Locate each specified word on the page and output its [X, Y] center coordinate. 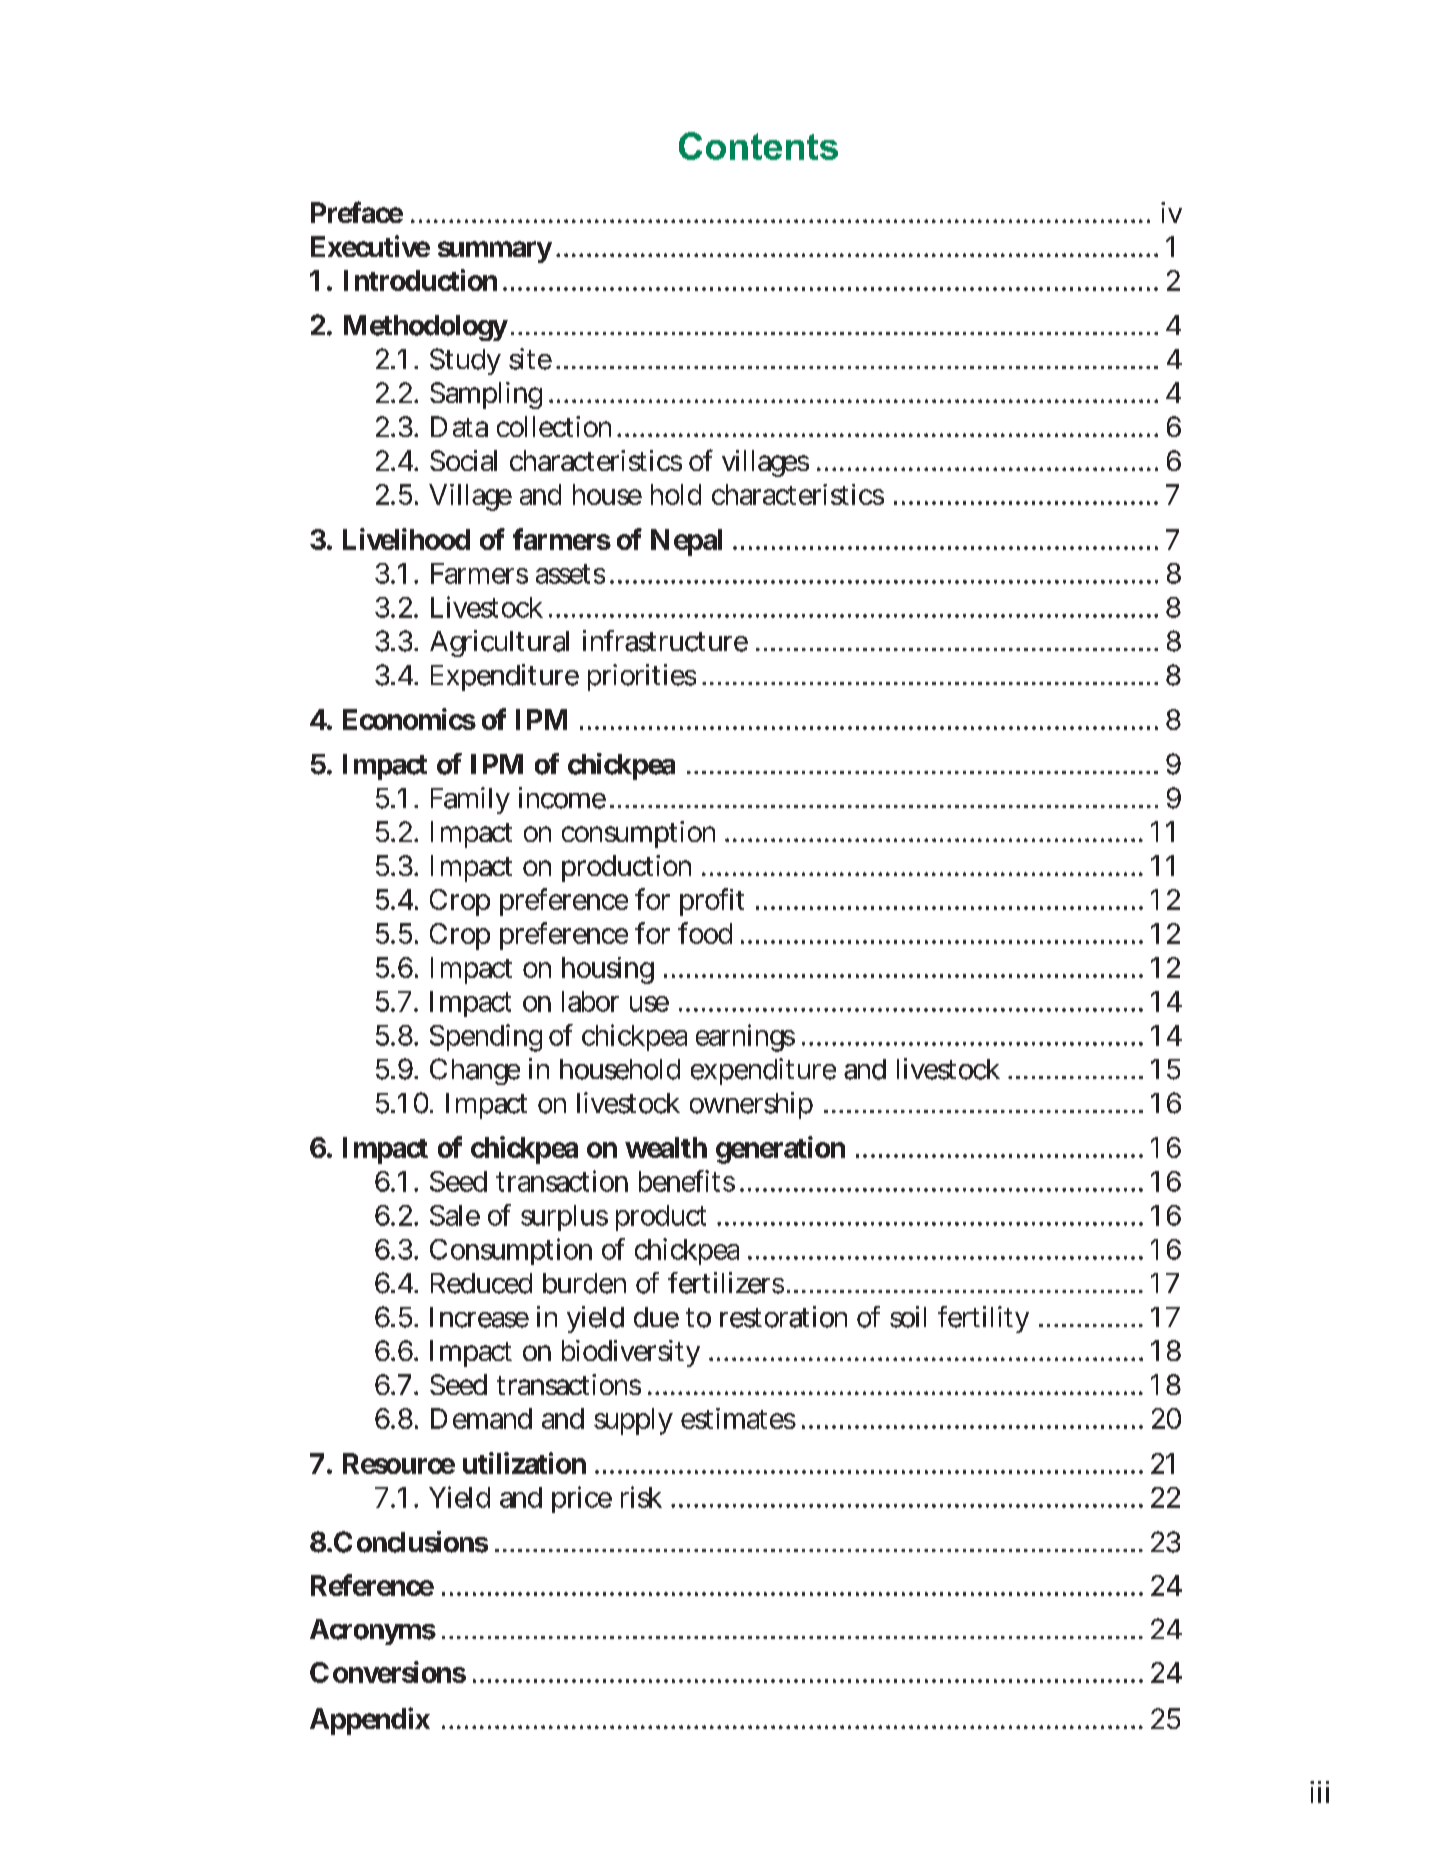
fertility [983, 1319]
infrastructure [665, 641]
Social [463, 460]
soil [908, 1317]
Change [475, 1071]
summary [495, 252]
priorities [642, 677]
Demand [481, 1418]
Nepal [686, 542]
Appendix [370, 1721]
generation [780, 1150]
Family [470, 800]
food [705, 933]
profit [712, 902]
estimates [738, 1418]
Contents [758, 146]
